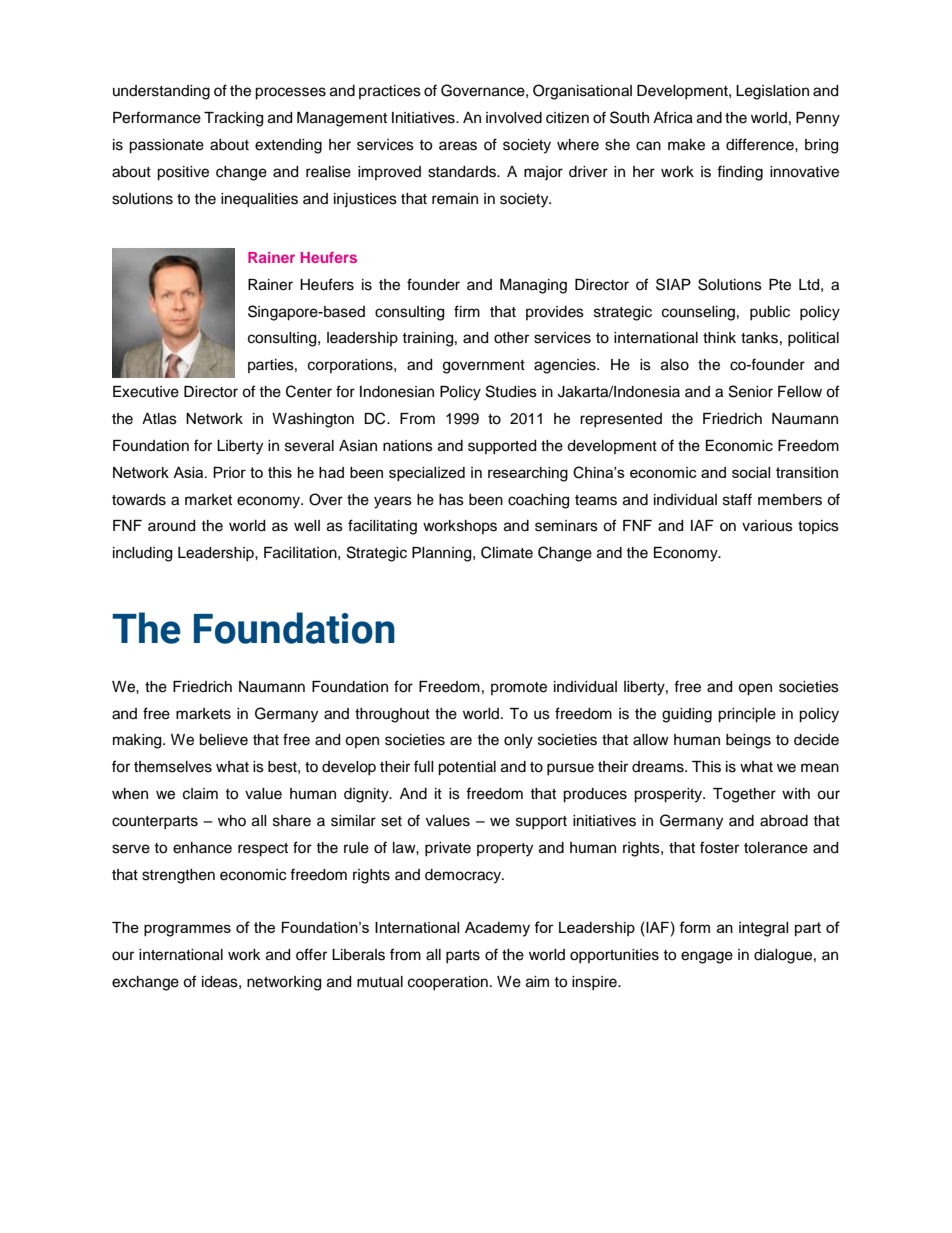 Image resolution: width=952 pixels, height=1233 pixels. Describe the element at coordinates (761, 144) in the image. I see `difference` at that location.
